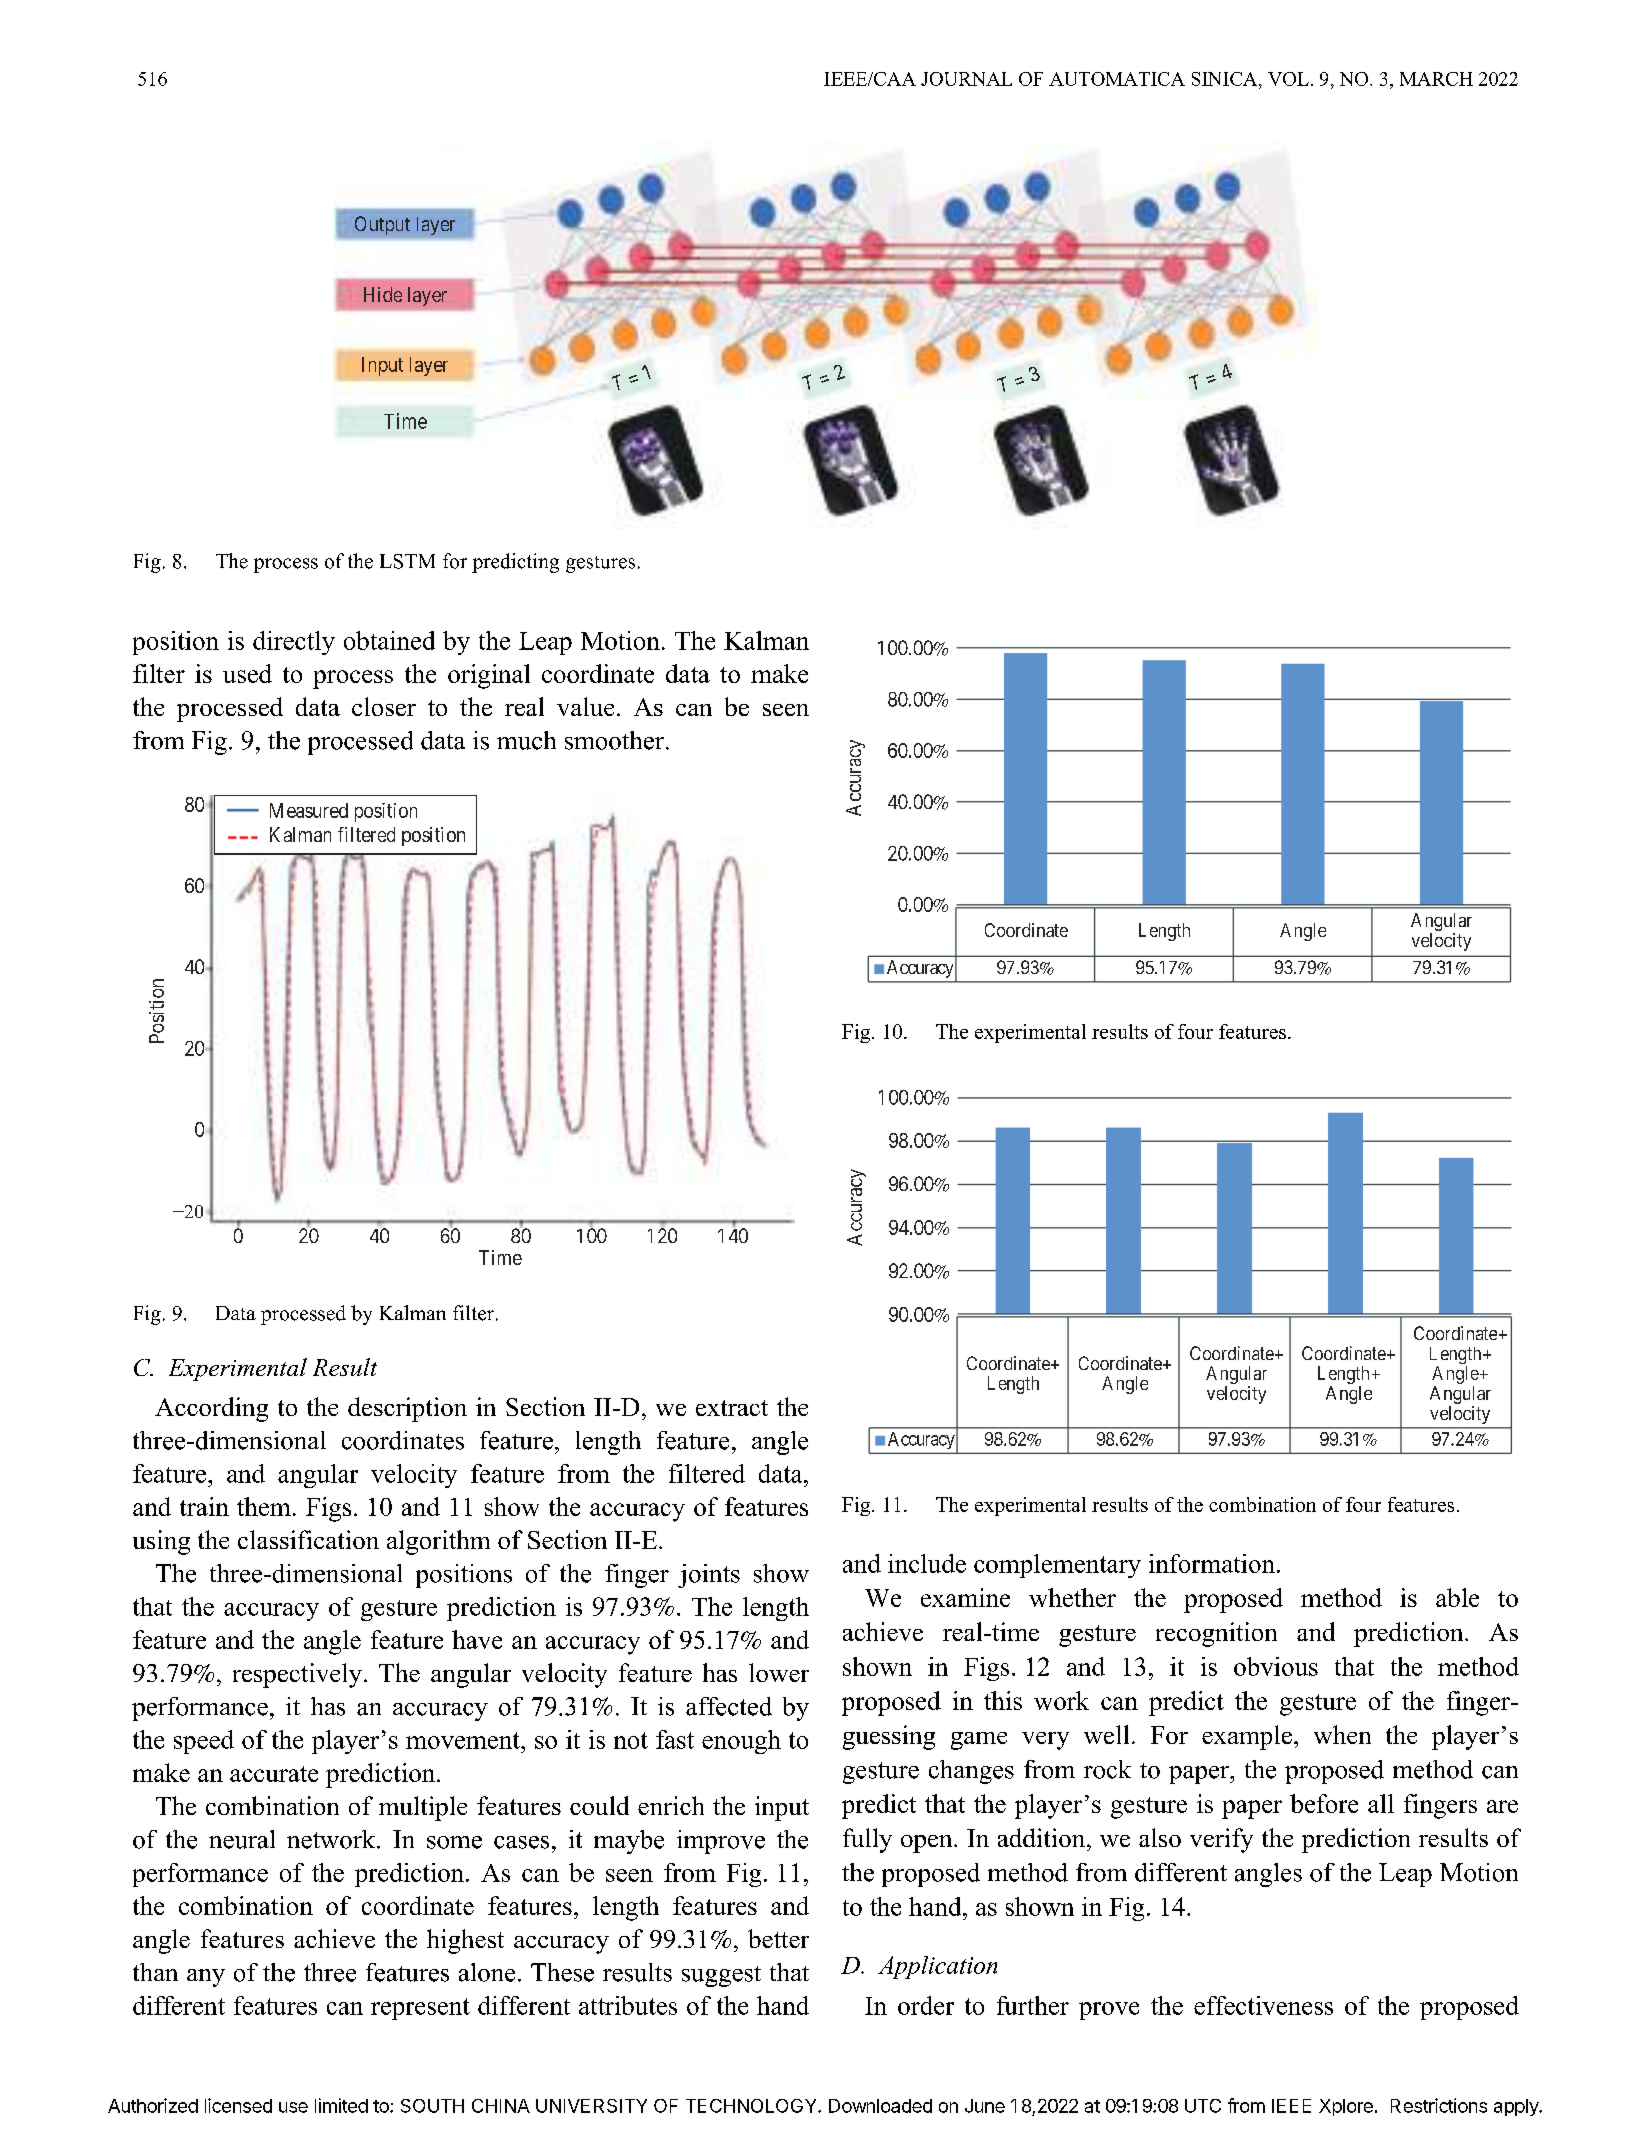 The image size is (1651, 2136). What do you see at coordinates (309, 810) in the document?
I see `Measured` at bounding box center [309, 810].
